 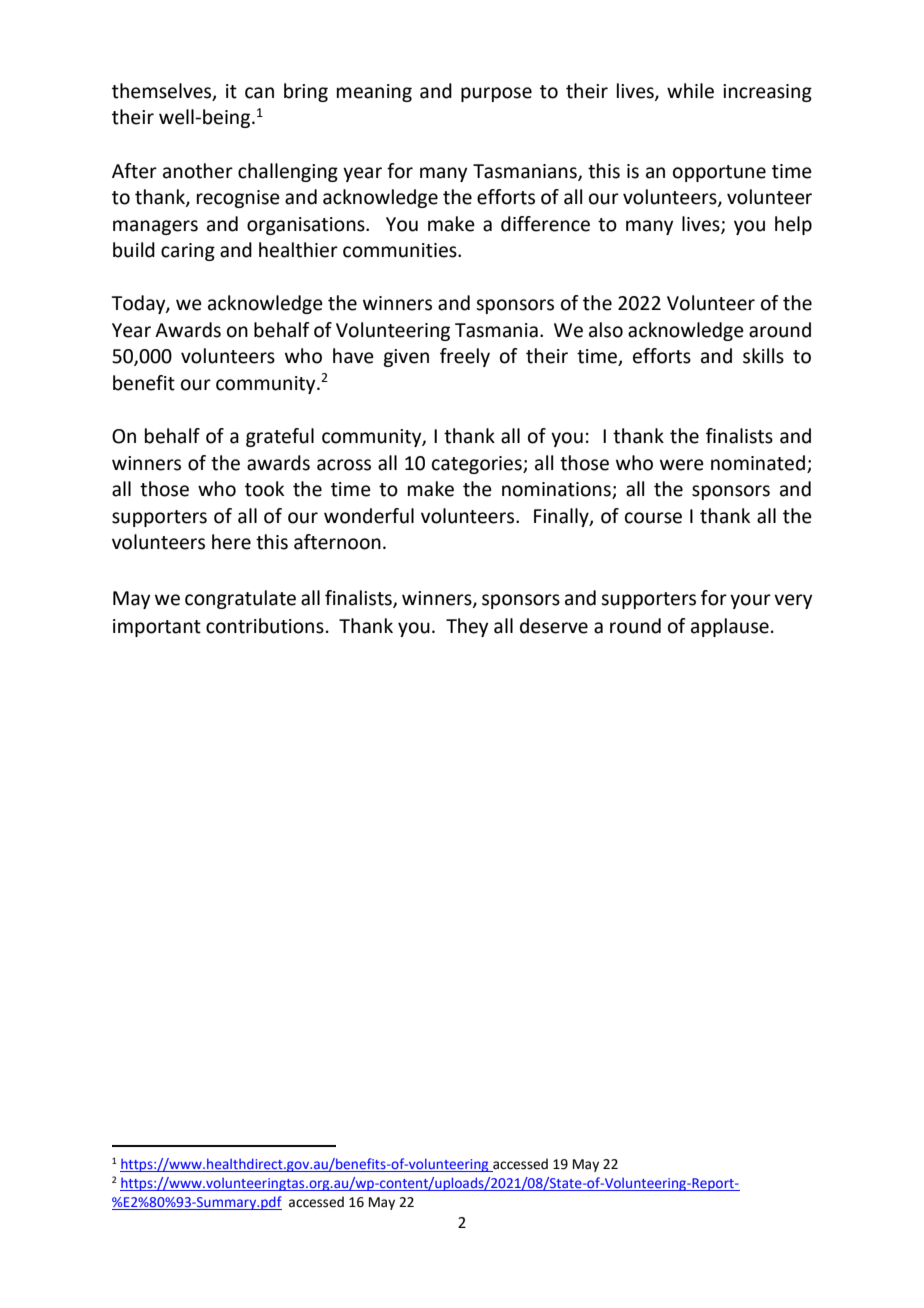 What do you see at coordinates (682, 465) in the screenshot?
I see `were` at bounding box center [682, 465].
